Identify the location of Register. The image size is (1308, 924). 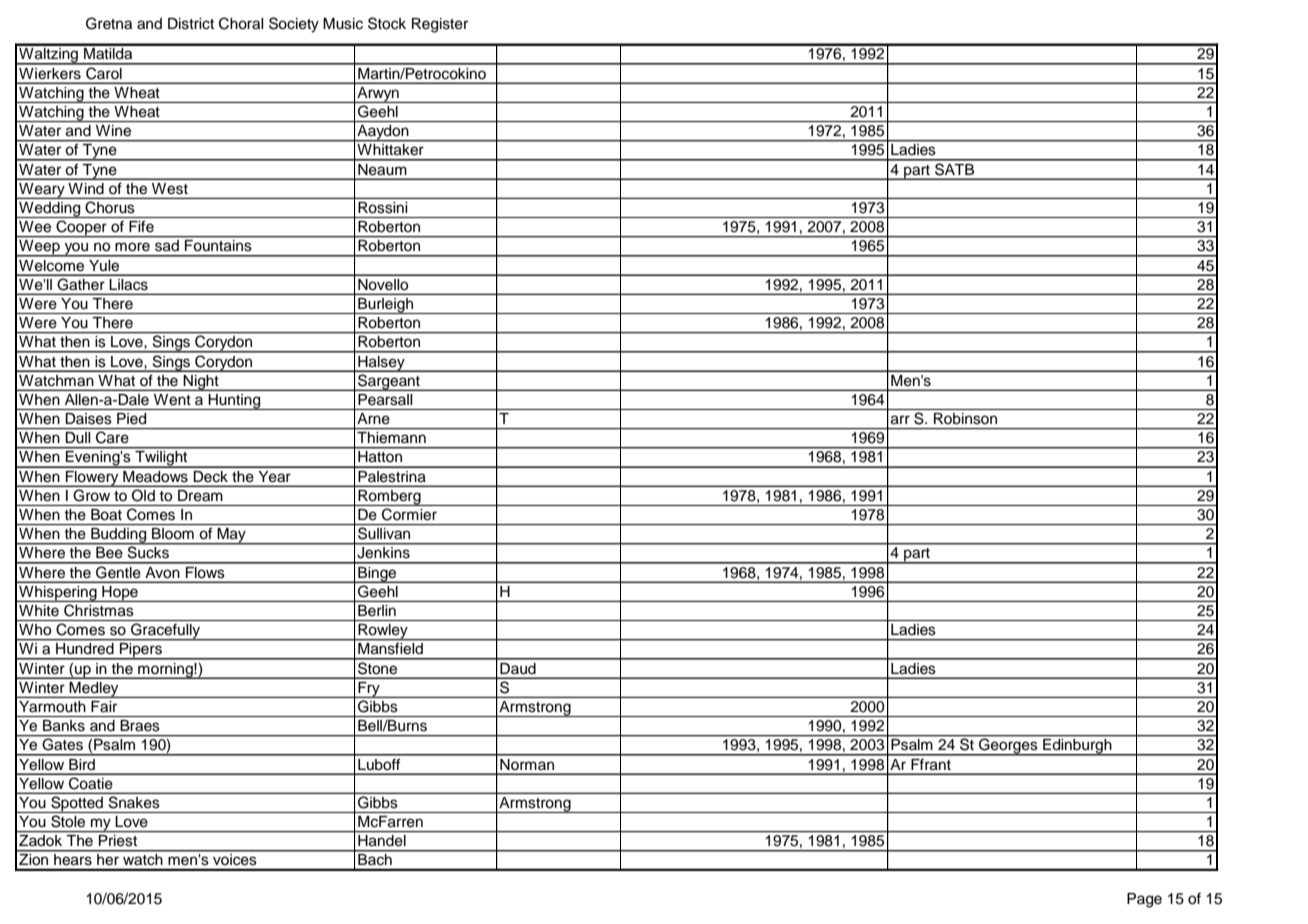
(440, 25).
